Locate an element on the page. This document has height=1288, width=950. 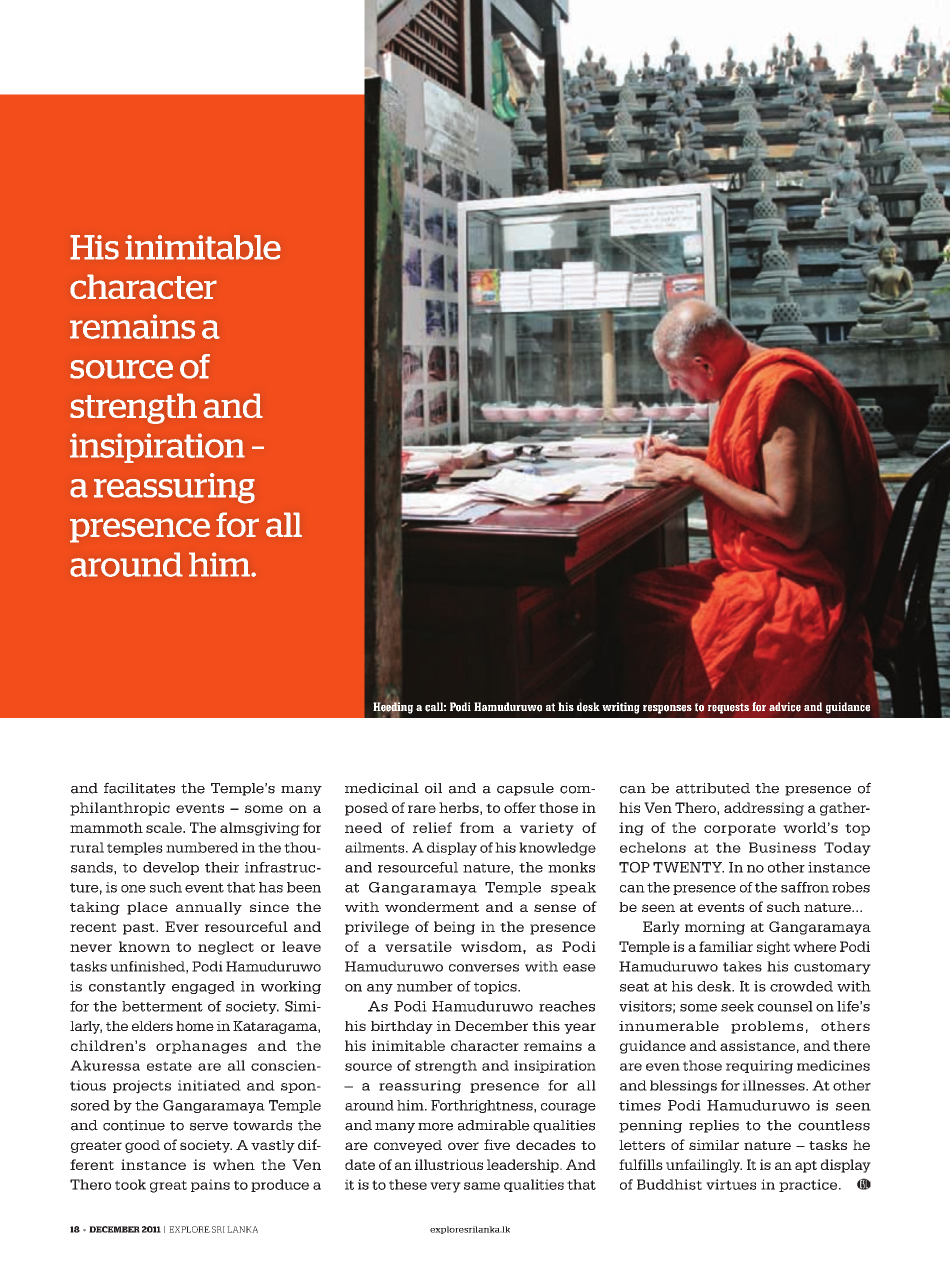
virtues is located at coordinates (731, 1184).
